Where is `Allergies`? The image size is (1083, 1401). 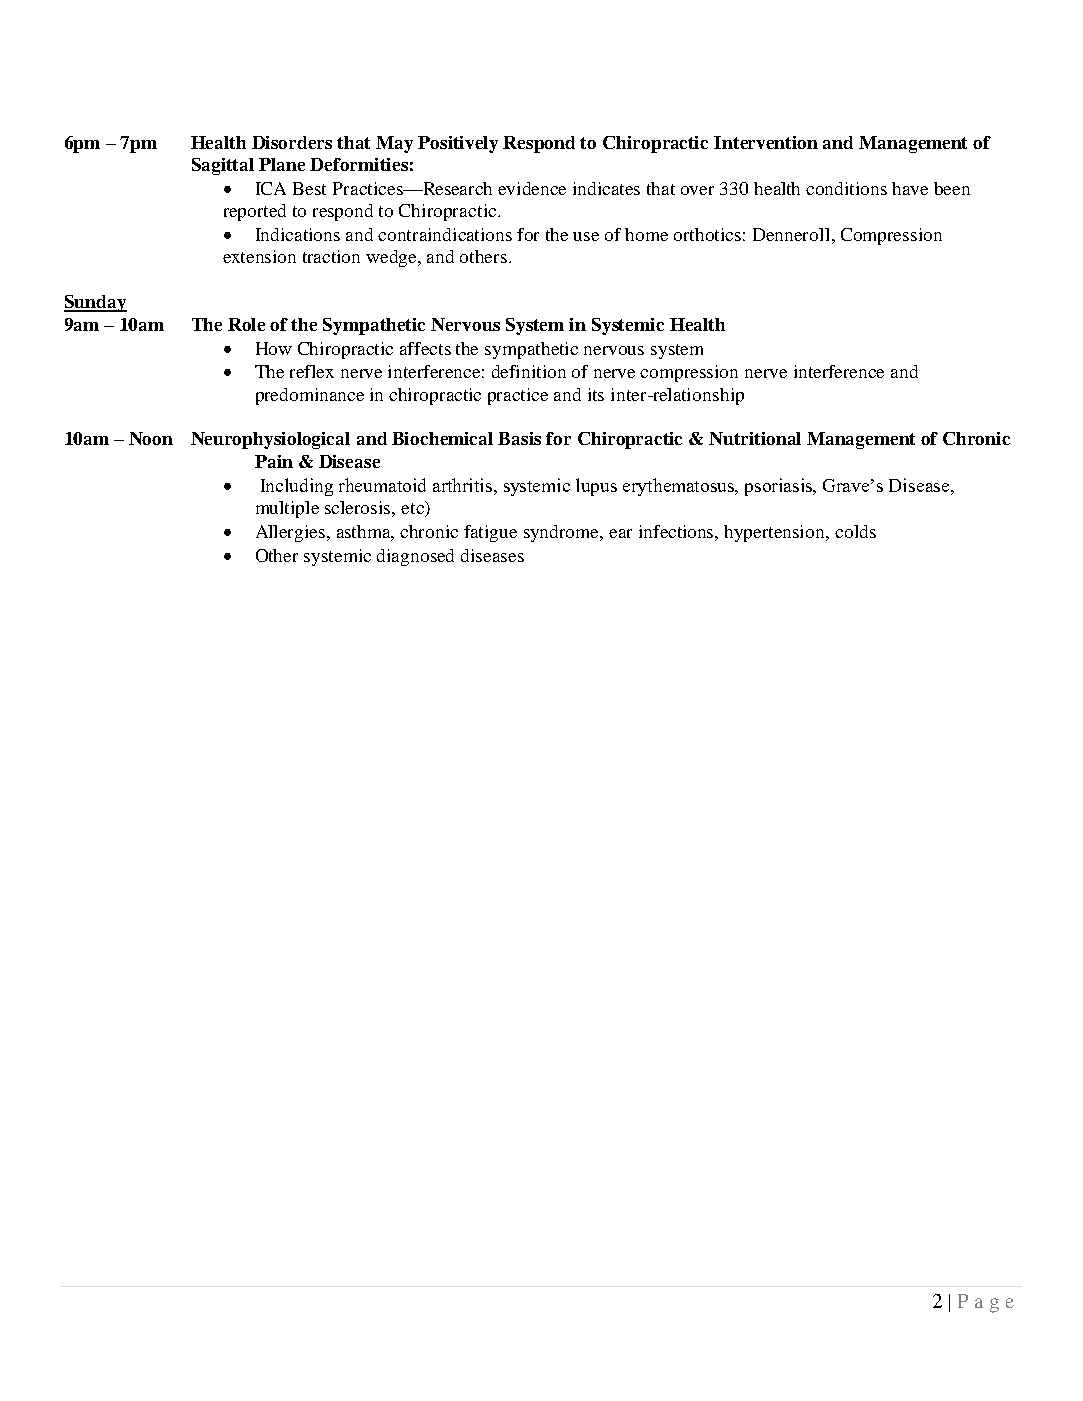
Allergies is located at coordinates (292, 533).
